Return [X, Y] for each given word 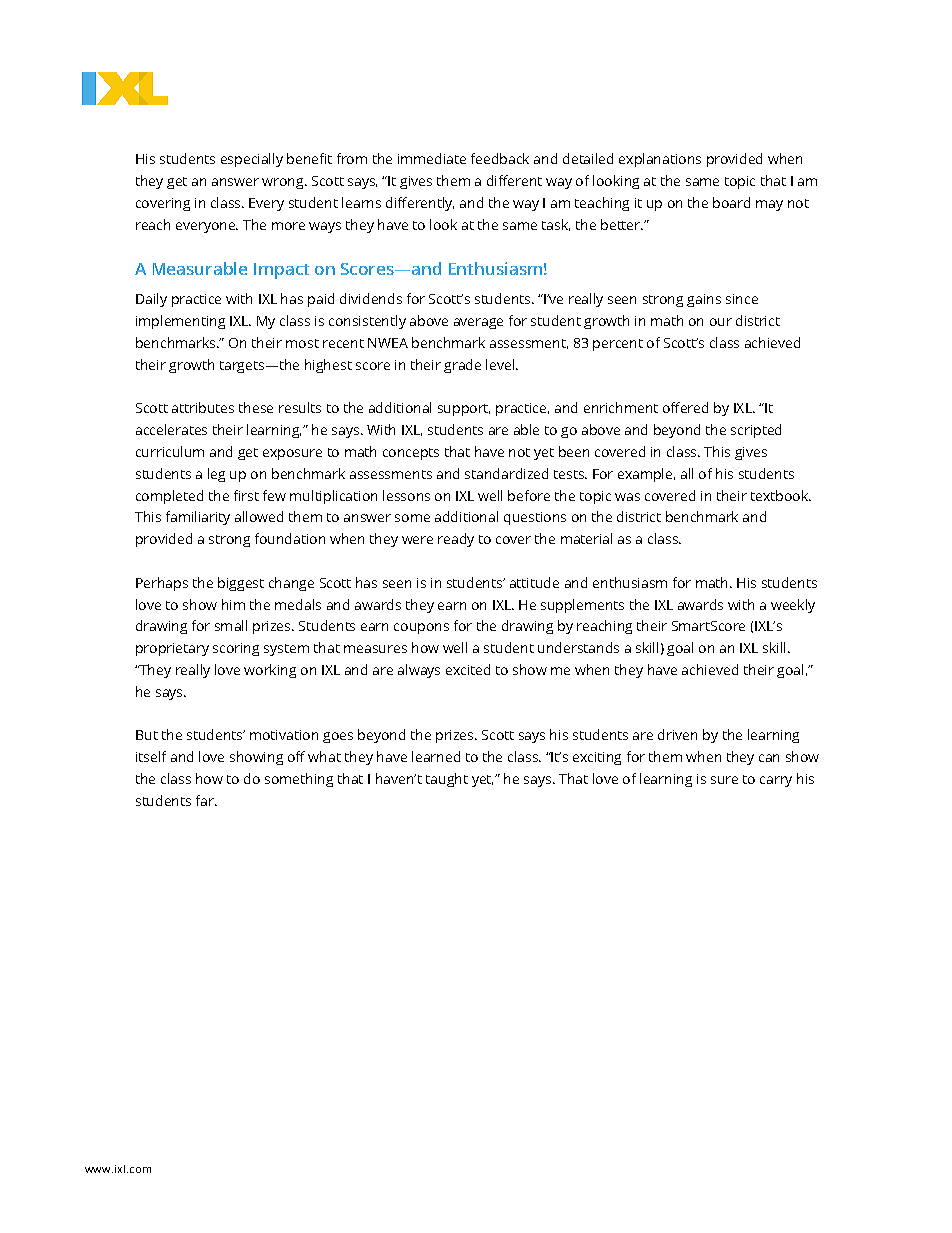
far [206, 800]
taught [447, 780]
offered [685, 407]
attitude [534, 582]
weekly [793, 606]
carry [776, 781]
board [731, 202]
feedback [500, 158]
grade [462, 366]
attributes [203, 407]
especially [252, 160]
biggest [241, 584]
